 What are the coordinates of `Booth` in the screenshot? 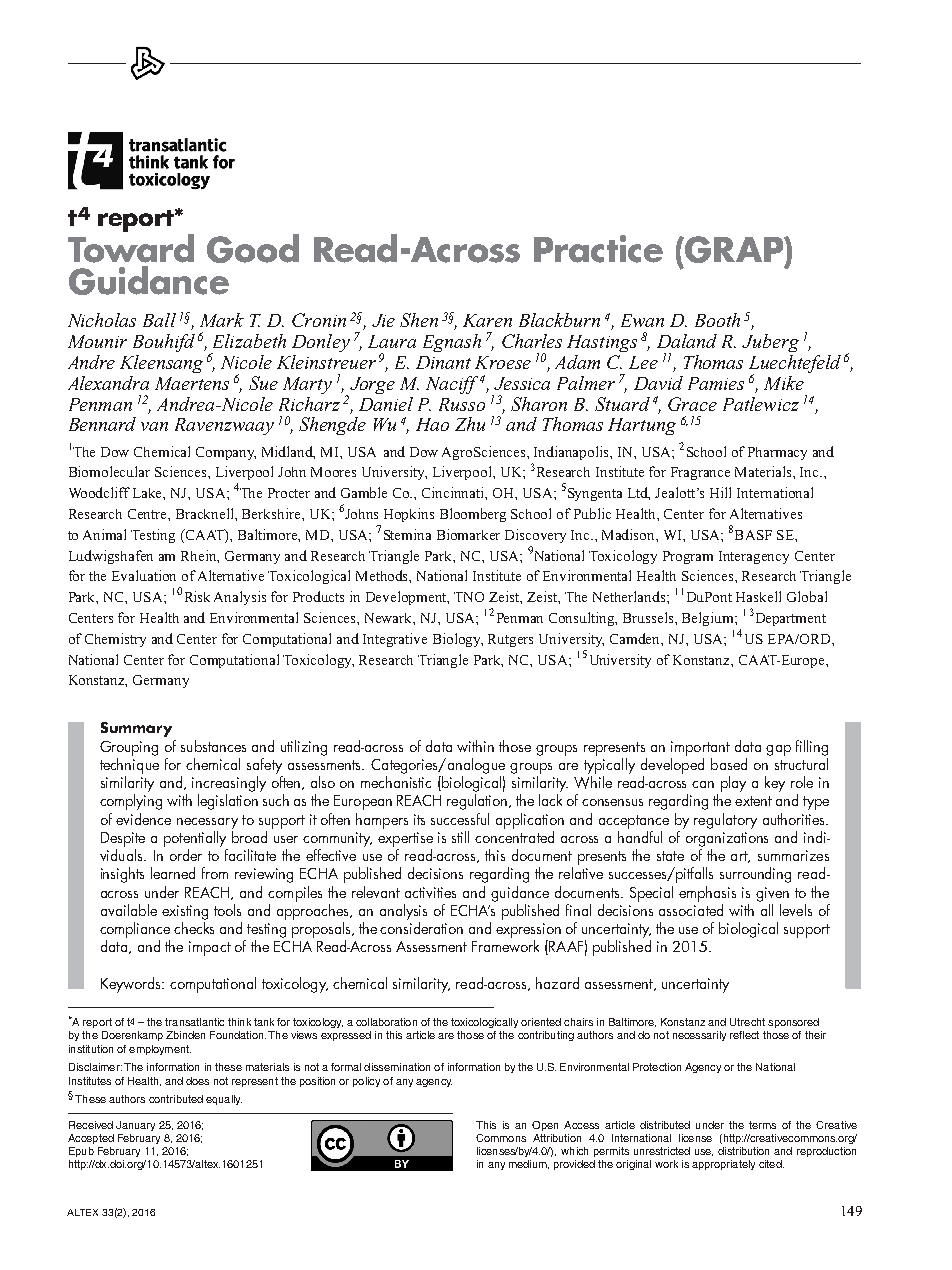 It's located at (717, 320).
